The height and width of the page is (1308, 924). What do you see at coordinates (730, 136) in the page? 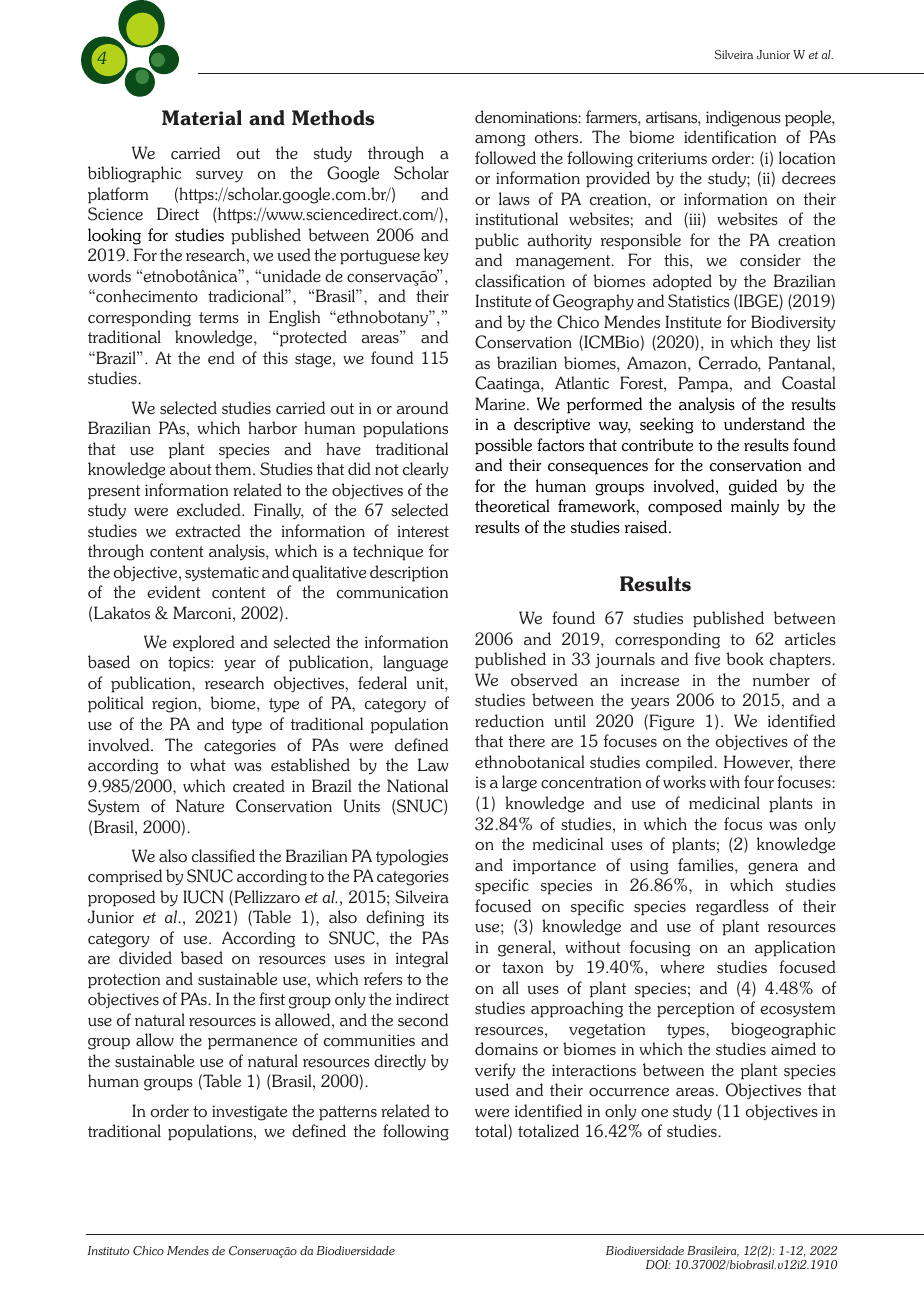
I see `identification` at bounding box center [730, 136].
